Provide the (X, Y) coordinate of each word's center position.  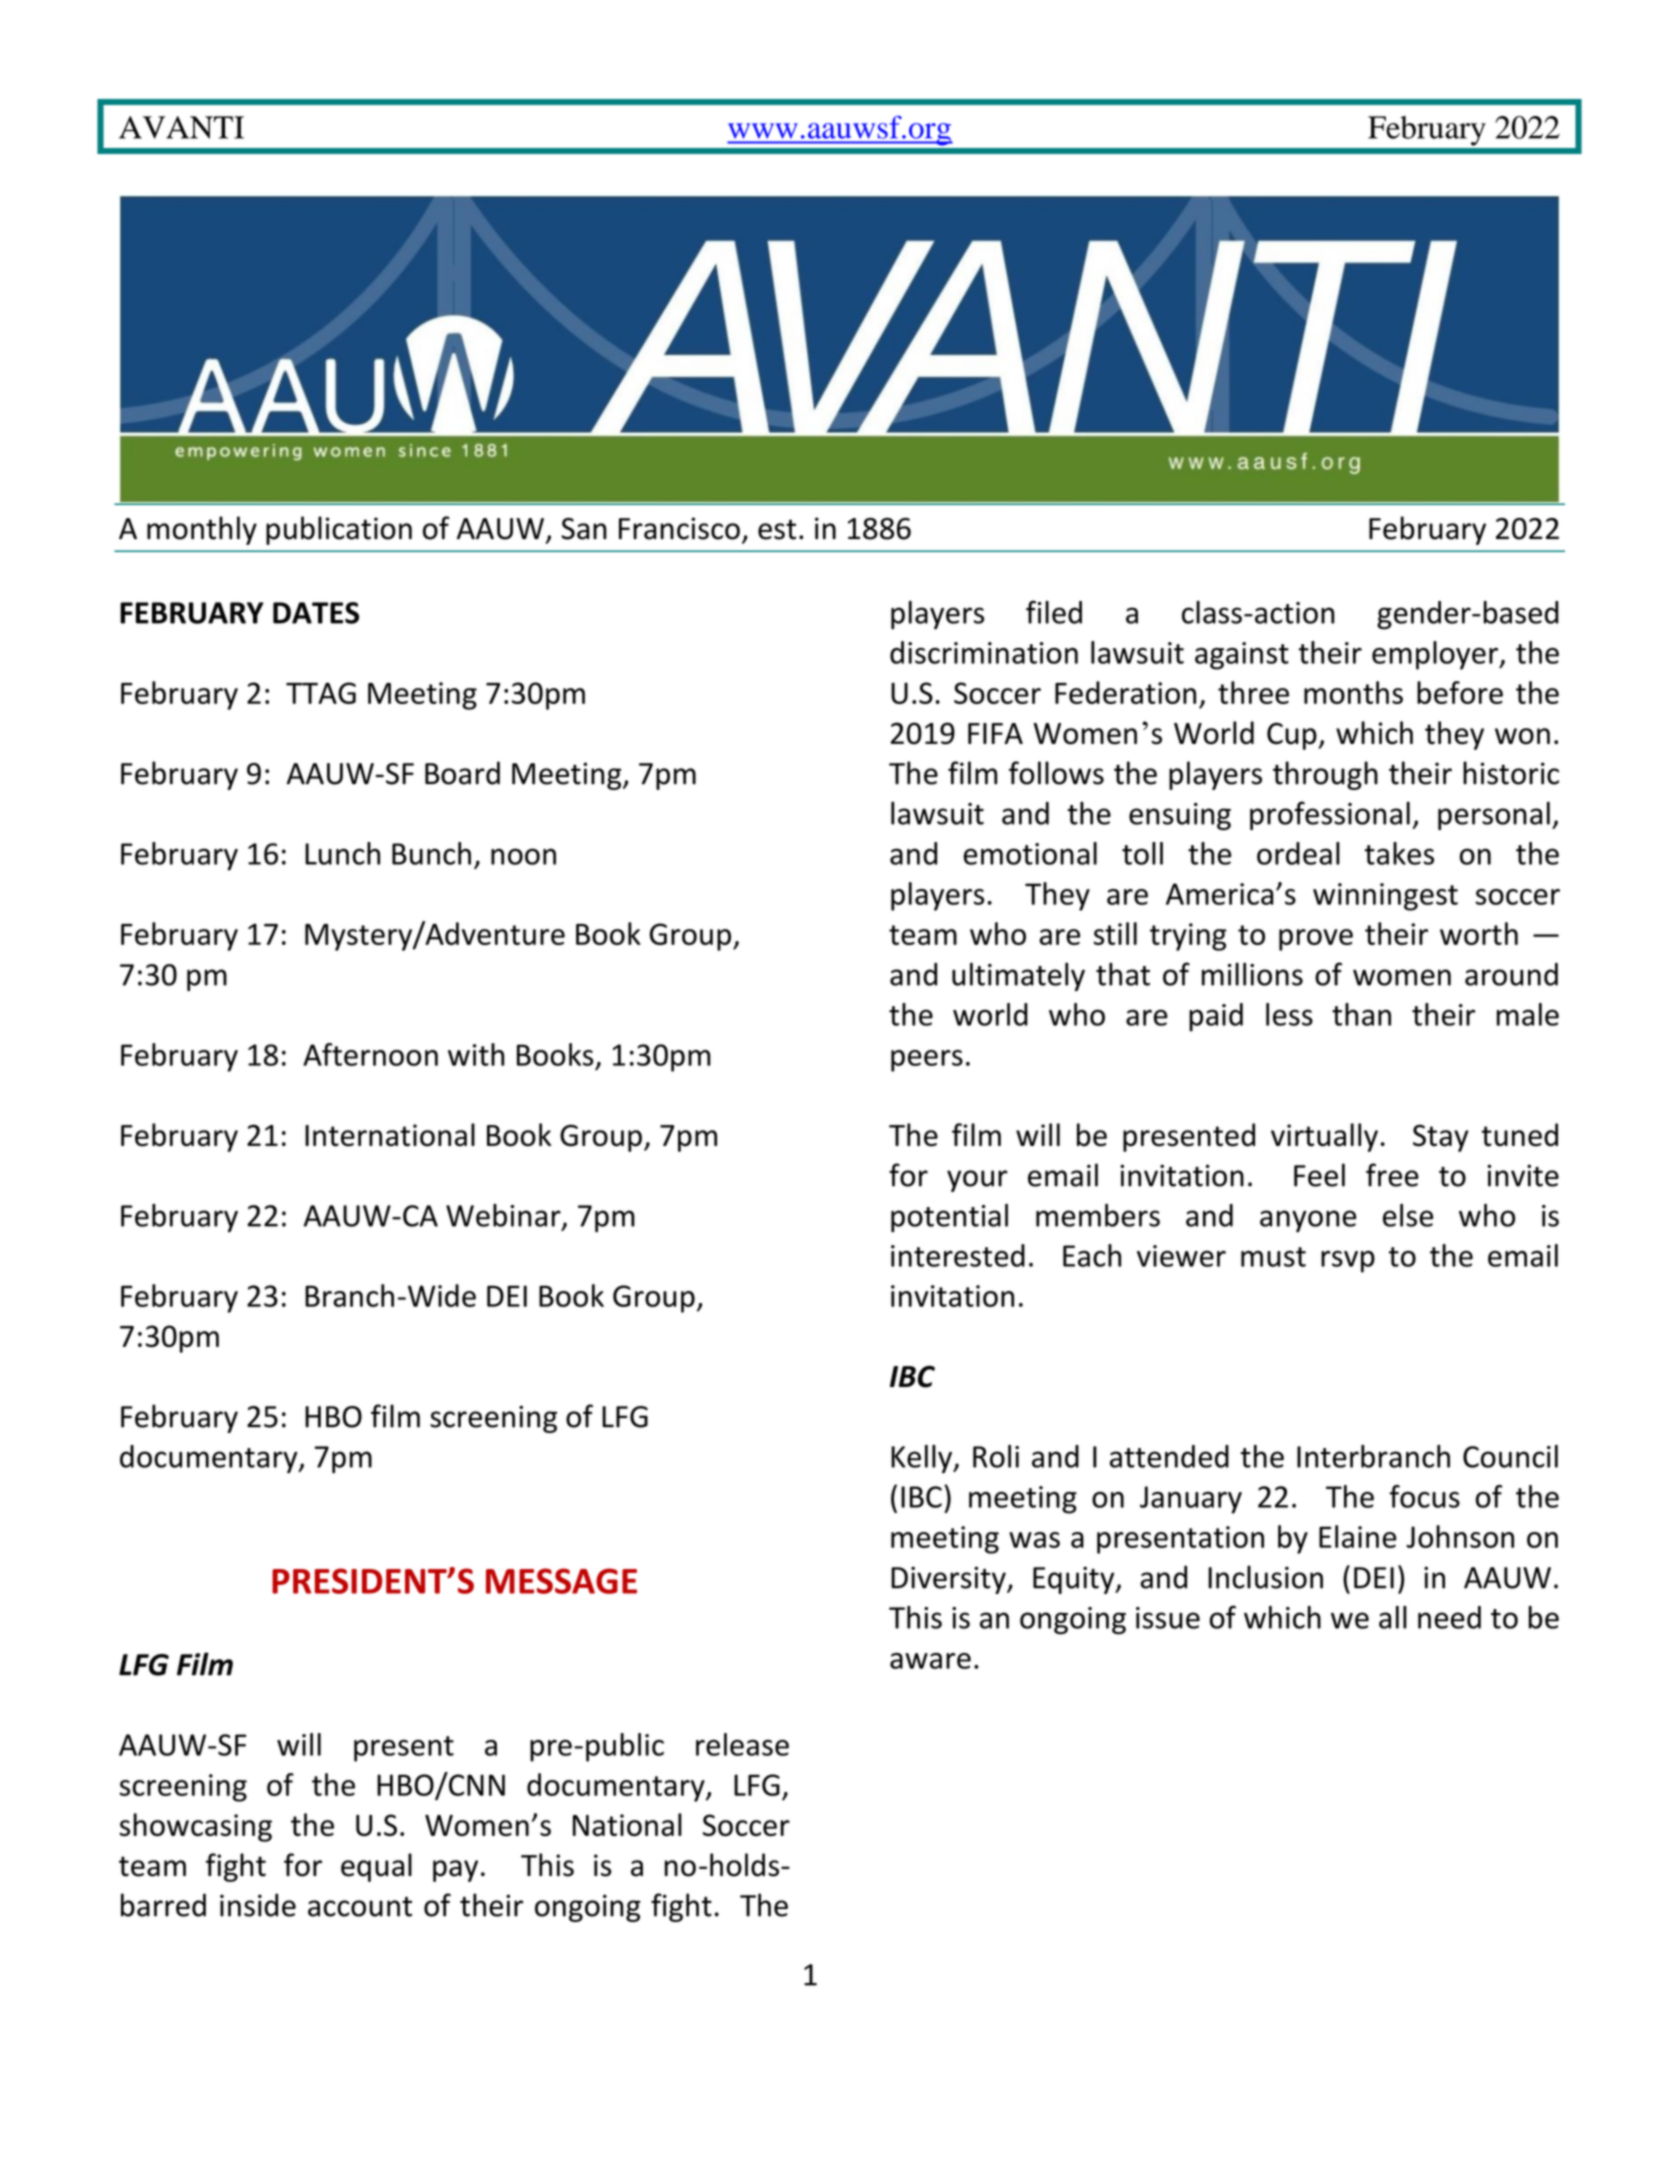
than (1361, 1014)
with (476, 1054)
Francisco (679, 528)
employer (1436, 655)
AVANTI (181, 127)
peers (927, 1061)
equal (376, 1867)
